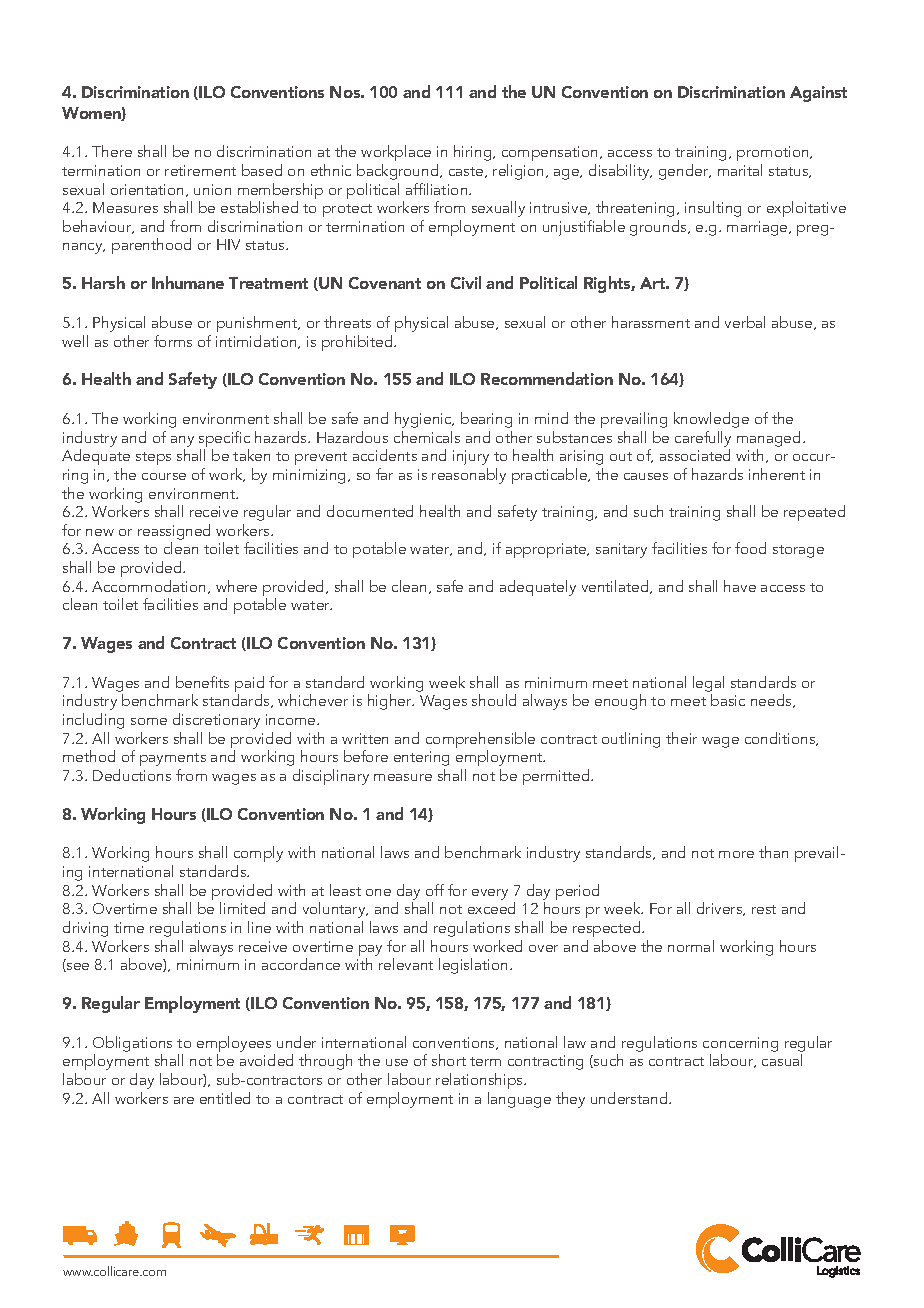  I want to click on Accommodation, so click(150, 587).
